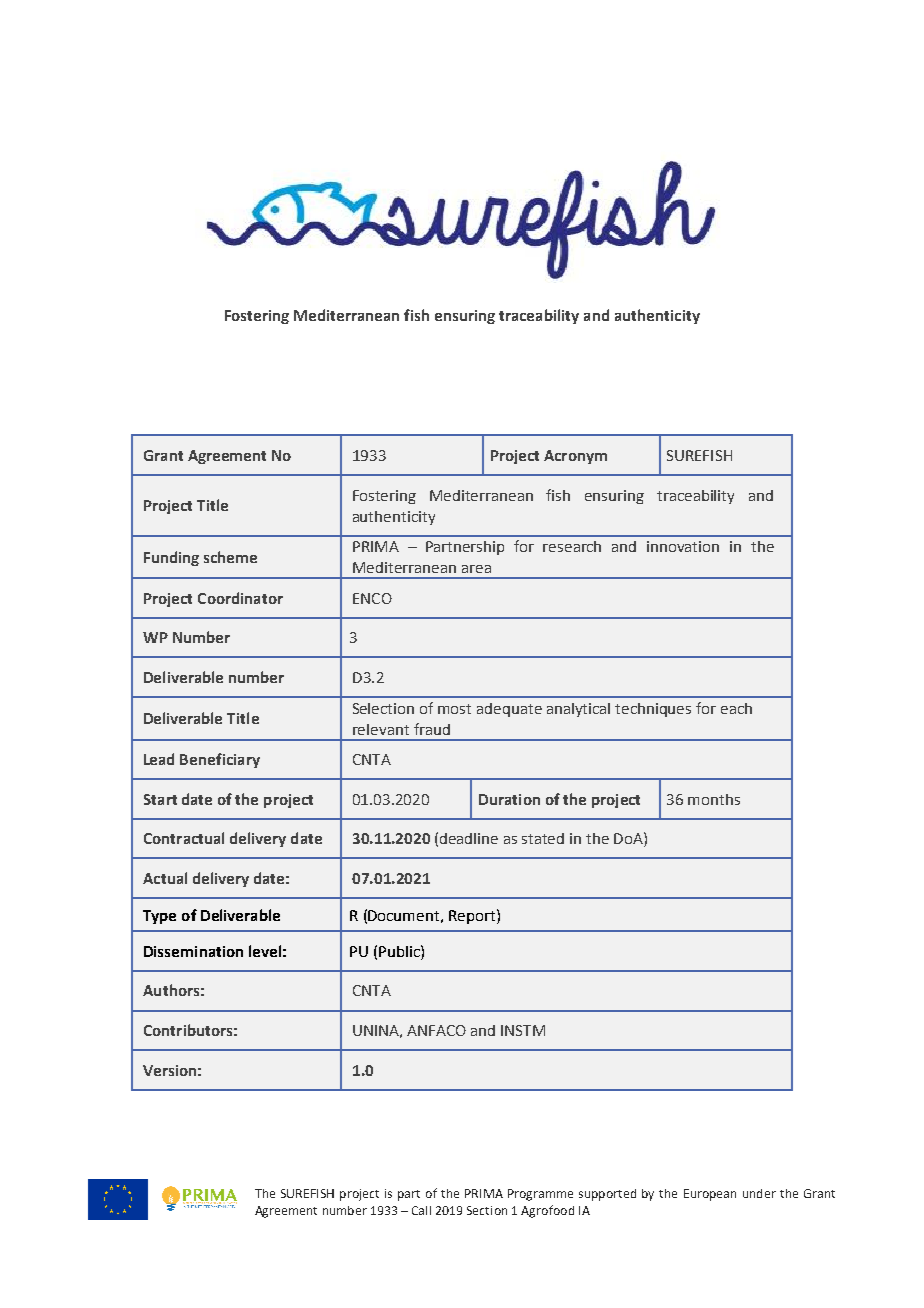 The image size is (924, 1308). What do you see at coordinates (710, 1195) in the document?
I see `European` at bounding box center [710, 1195].
